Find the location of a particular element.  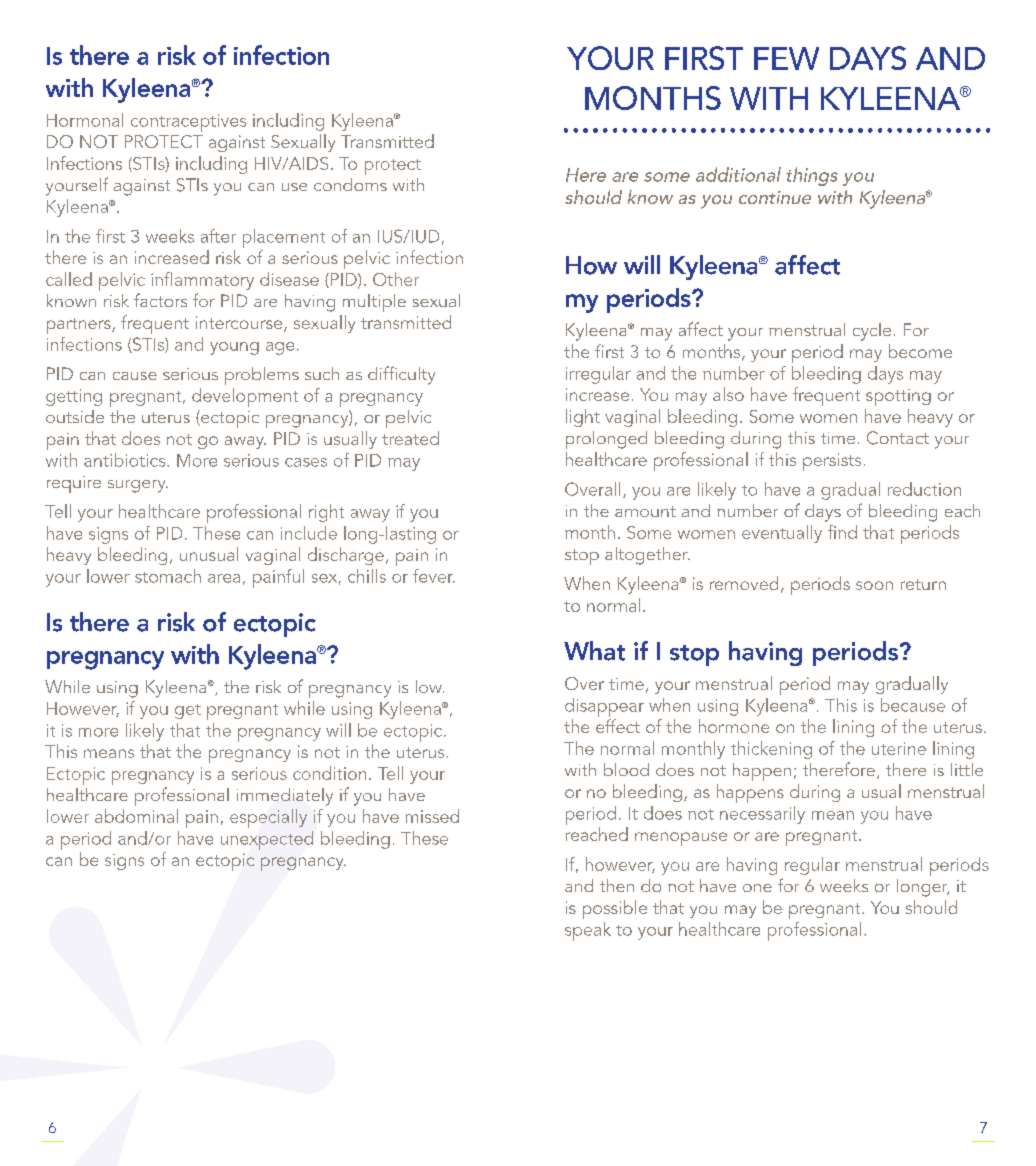

Other is located at coordinates (396, 279).
